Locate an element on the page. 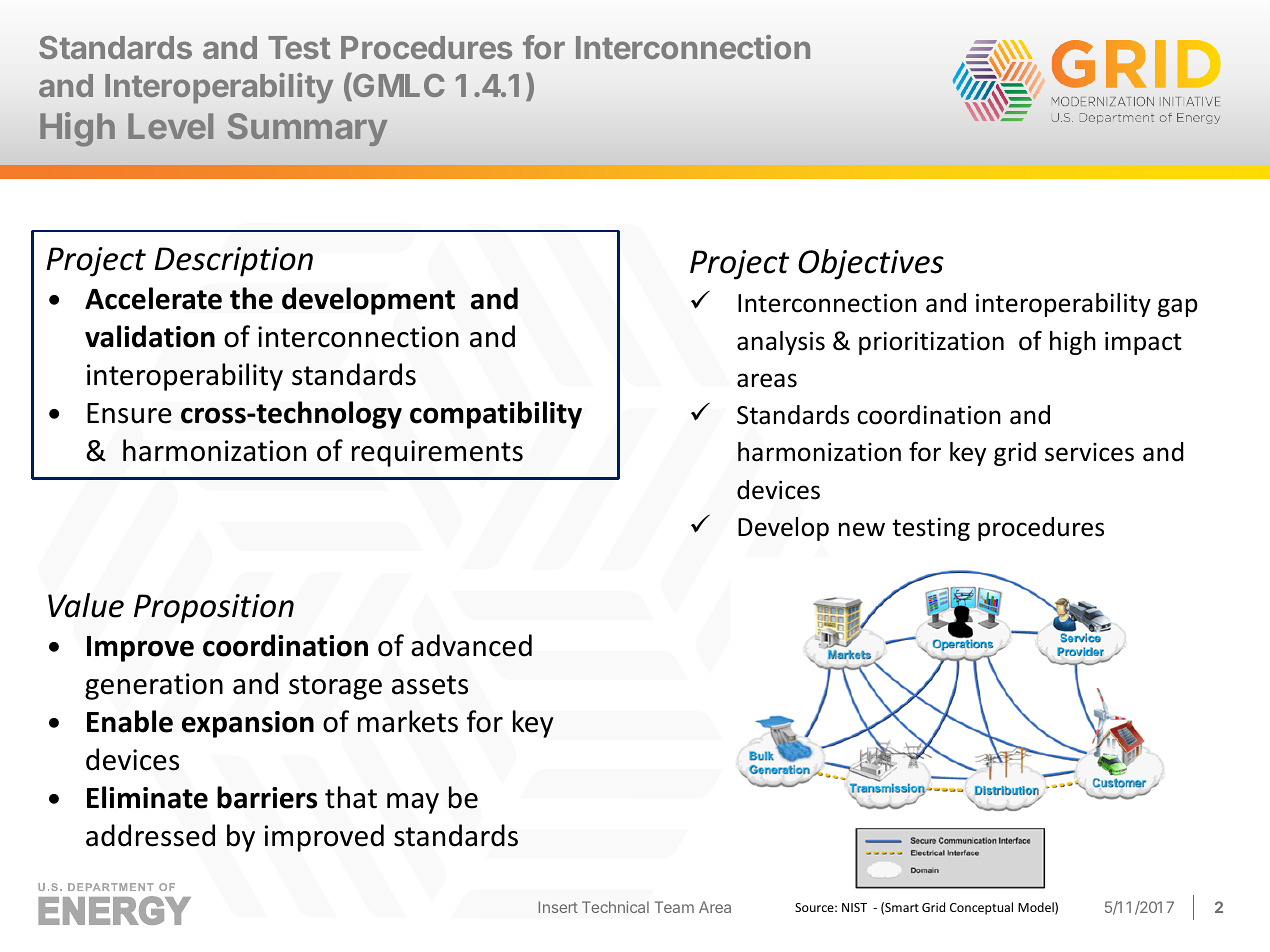  addressed is located at coordinates (150, 835).
